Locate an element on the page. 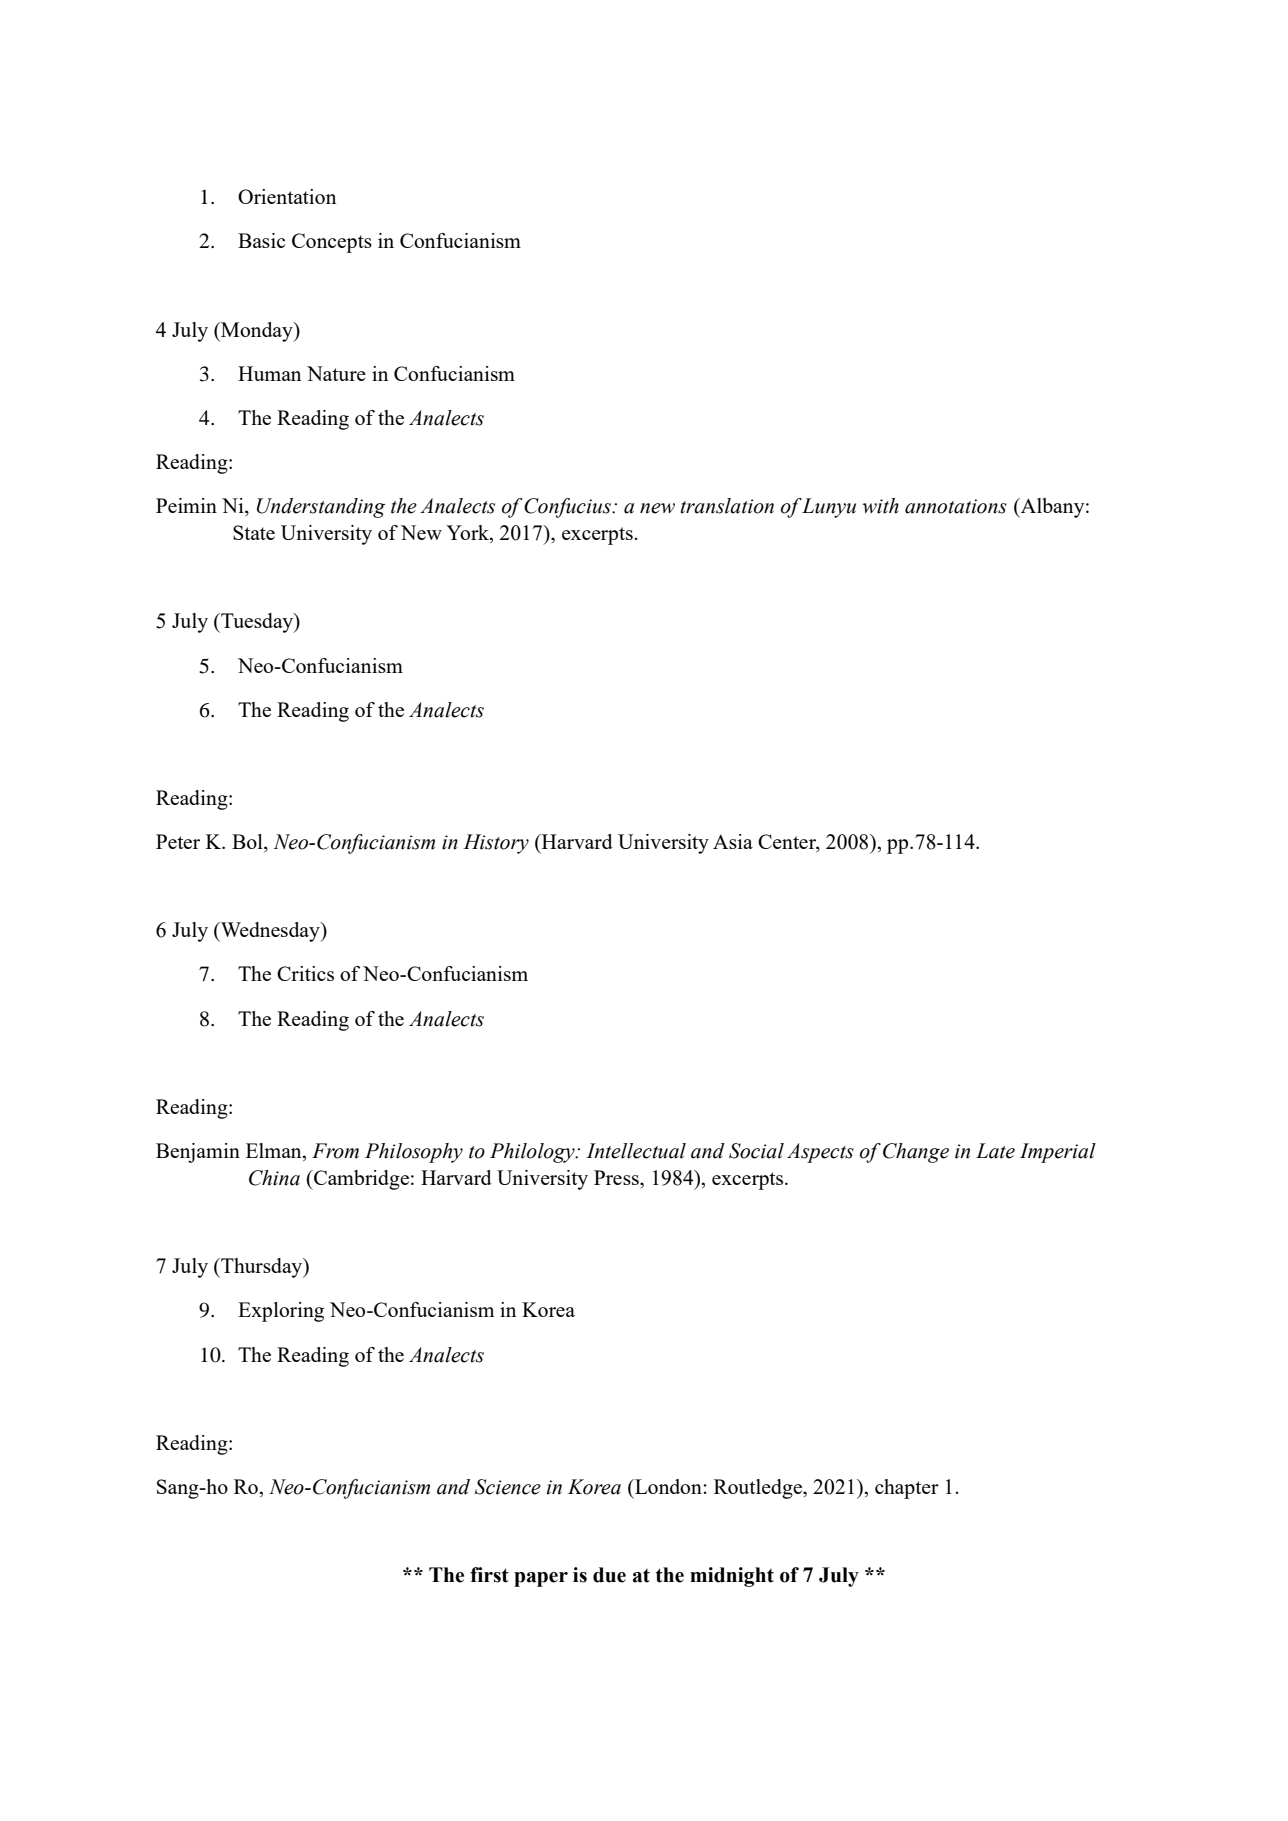 The height and width of the document is (1821, 1288). with is located at coordinates (880, 506).
